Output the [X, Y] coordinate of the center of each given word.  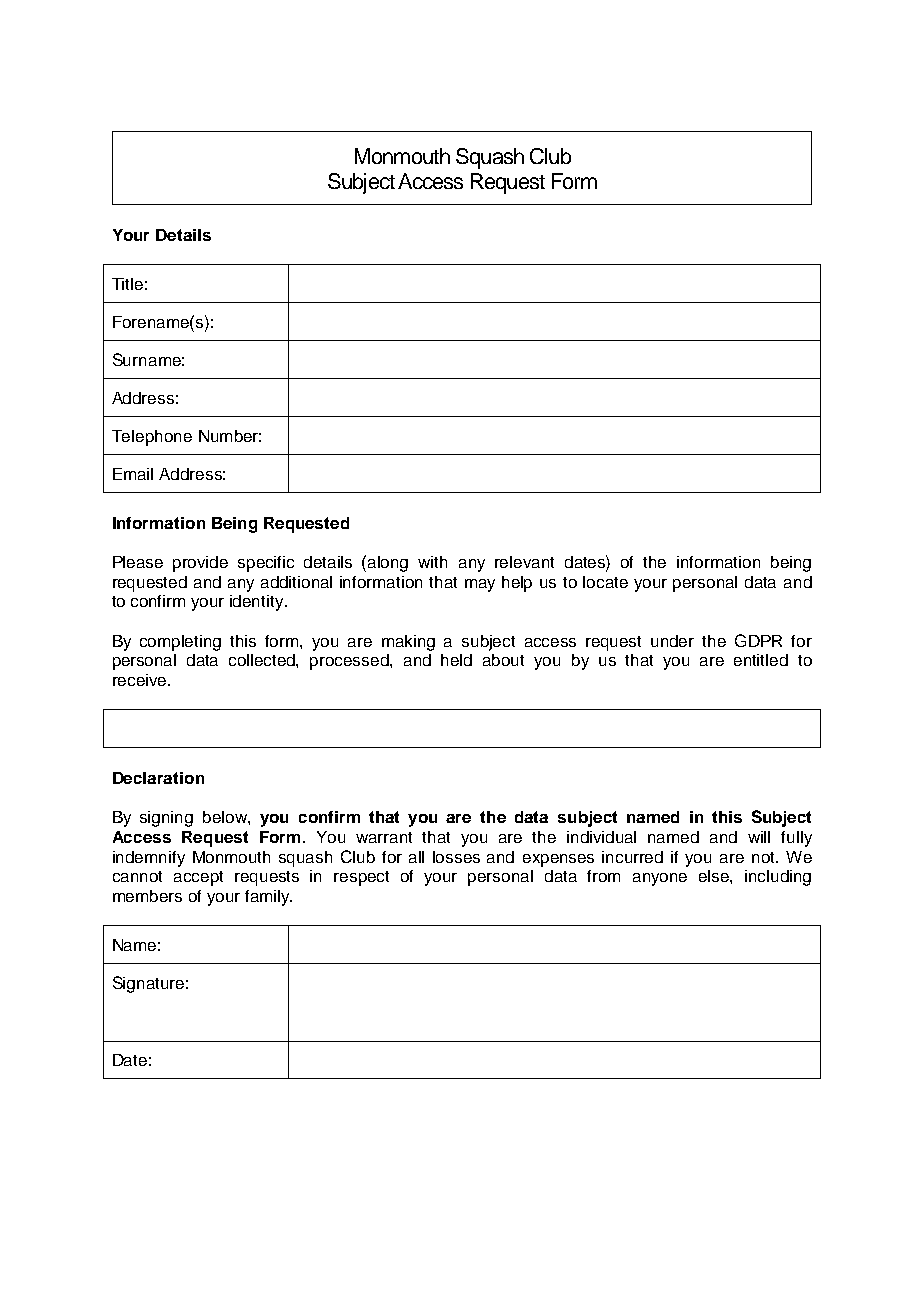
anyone [660, 879]
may [480, 585]
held [456, 660]
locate [605, 582]
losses [456, 857]
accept [198, 878]
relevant [524, 562]
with [432, 562]
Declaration [158, 778]
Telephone [152, 438]
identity [258, 603]
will [759, 837]
